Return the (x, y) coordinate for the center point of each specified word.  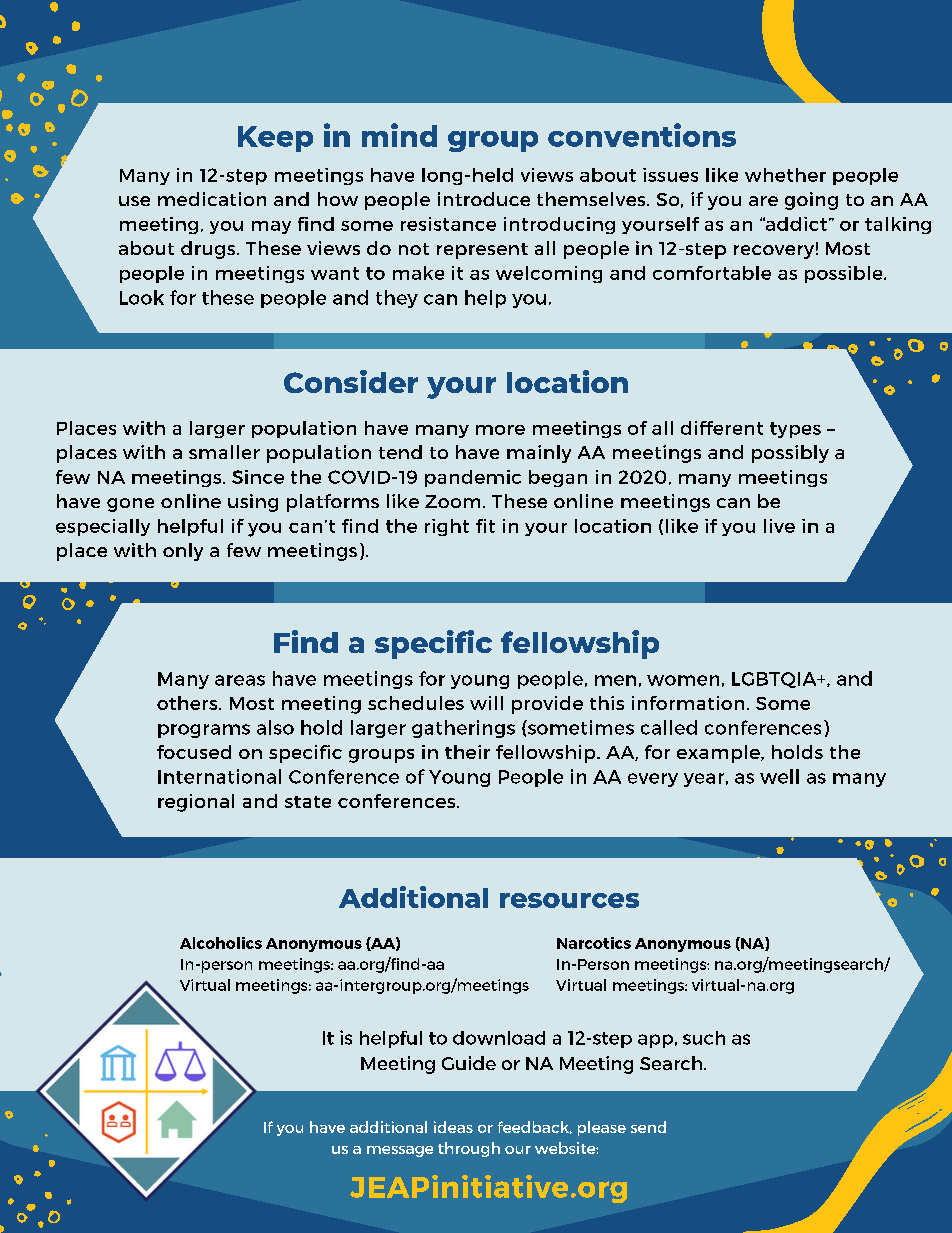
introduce (484, 199)
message (400, 1151)
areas (240, 680)
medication (212, 199)
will (486, 703)
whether (785, 175)
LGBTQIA (775, 680)
